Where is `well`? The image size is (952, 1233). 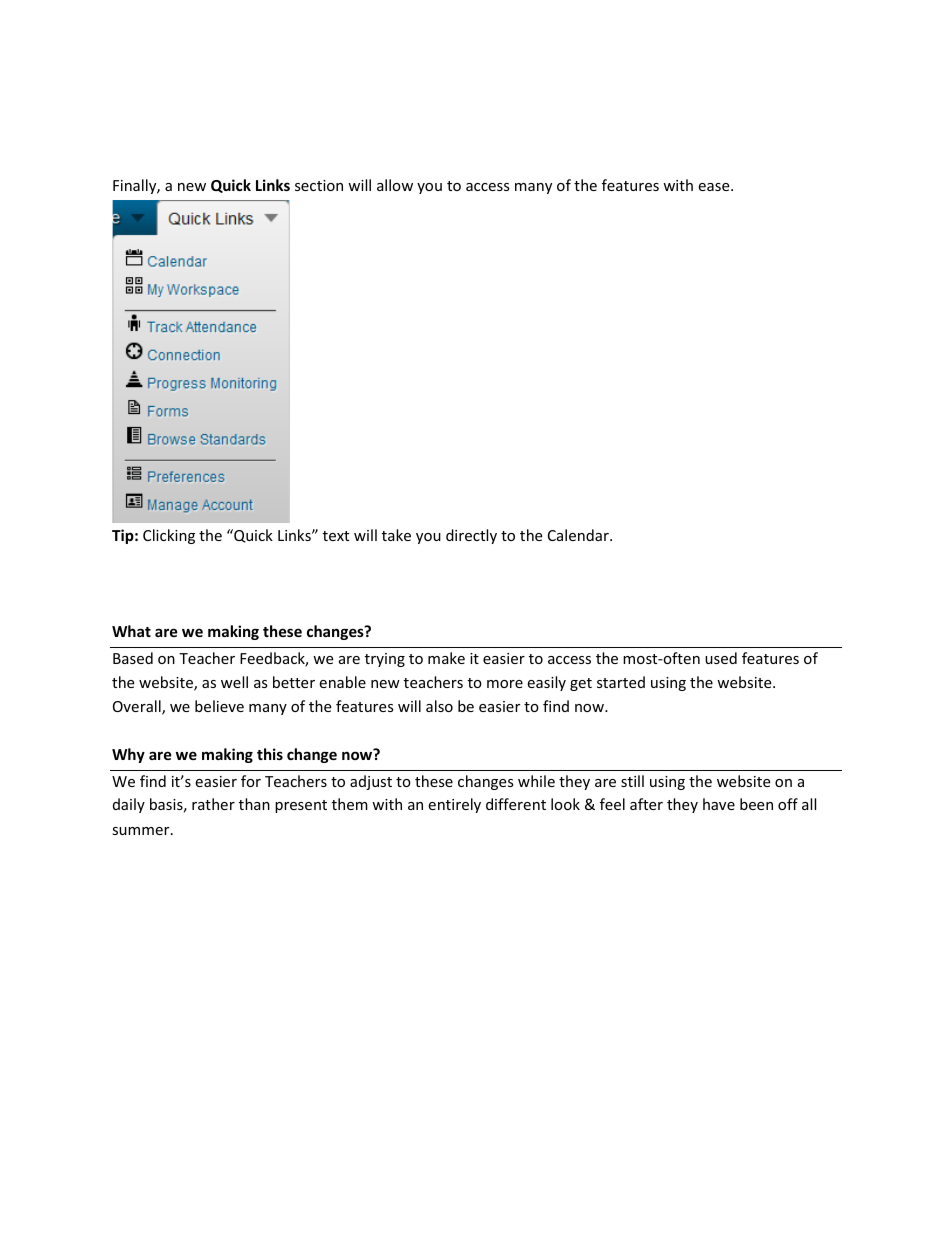 well is located at coordinates (234, 682).
